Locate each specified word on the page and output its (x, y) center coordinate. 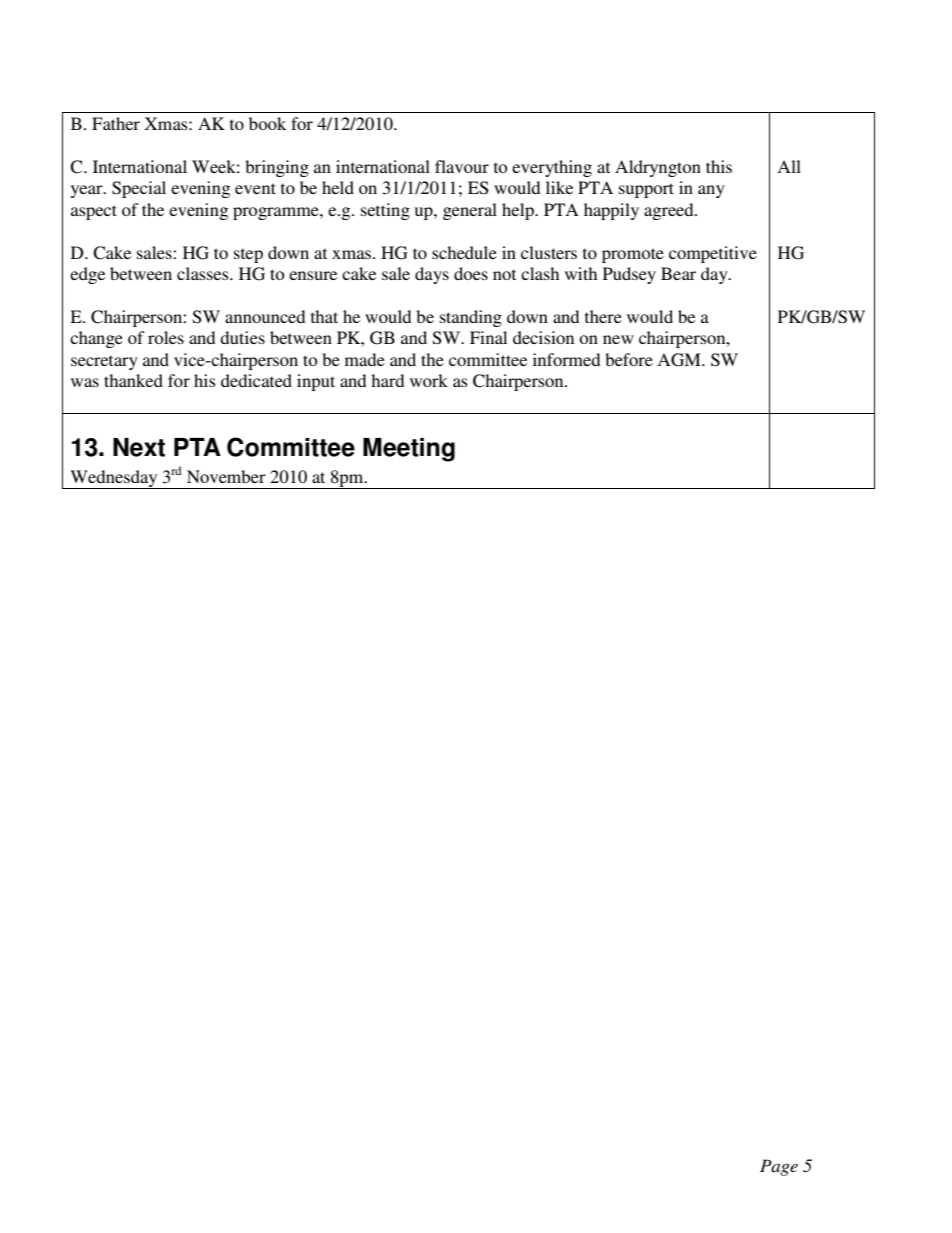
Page (779, 1167)
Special (139, 189)
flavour (462, 166)
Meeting (409, 450)
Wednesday (114, 479)
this (719, 166)
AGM (680, 360)
